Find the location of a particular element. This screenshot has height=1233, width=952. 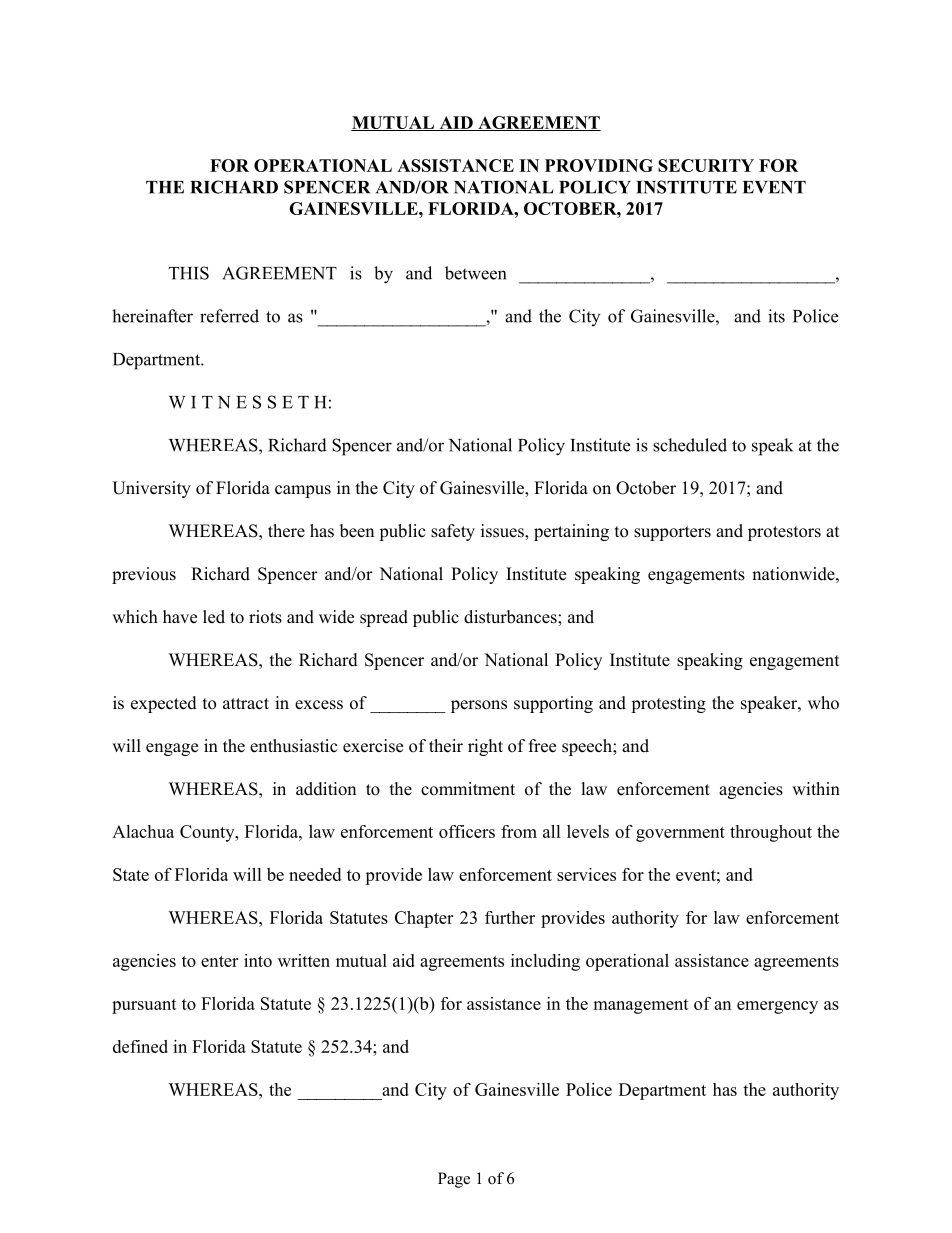

defined is located at coordinates (140, 1046).
